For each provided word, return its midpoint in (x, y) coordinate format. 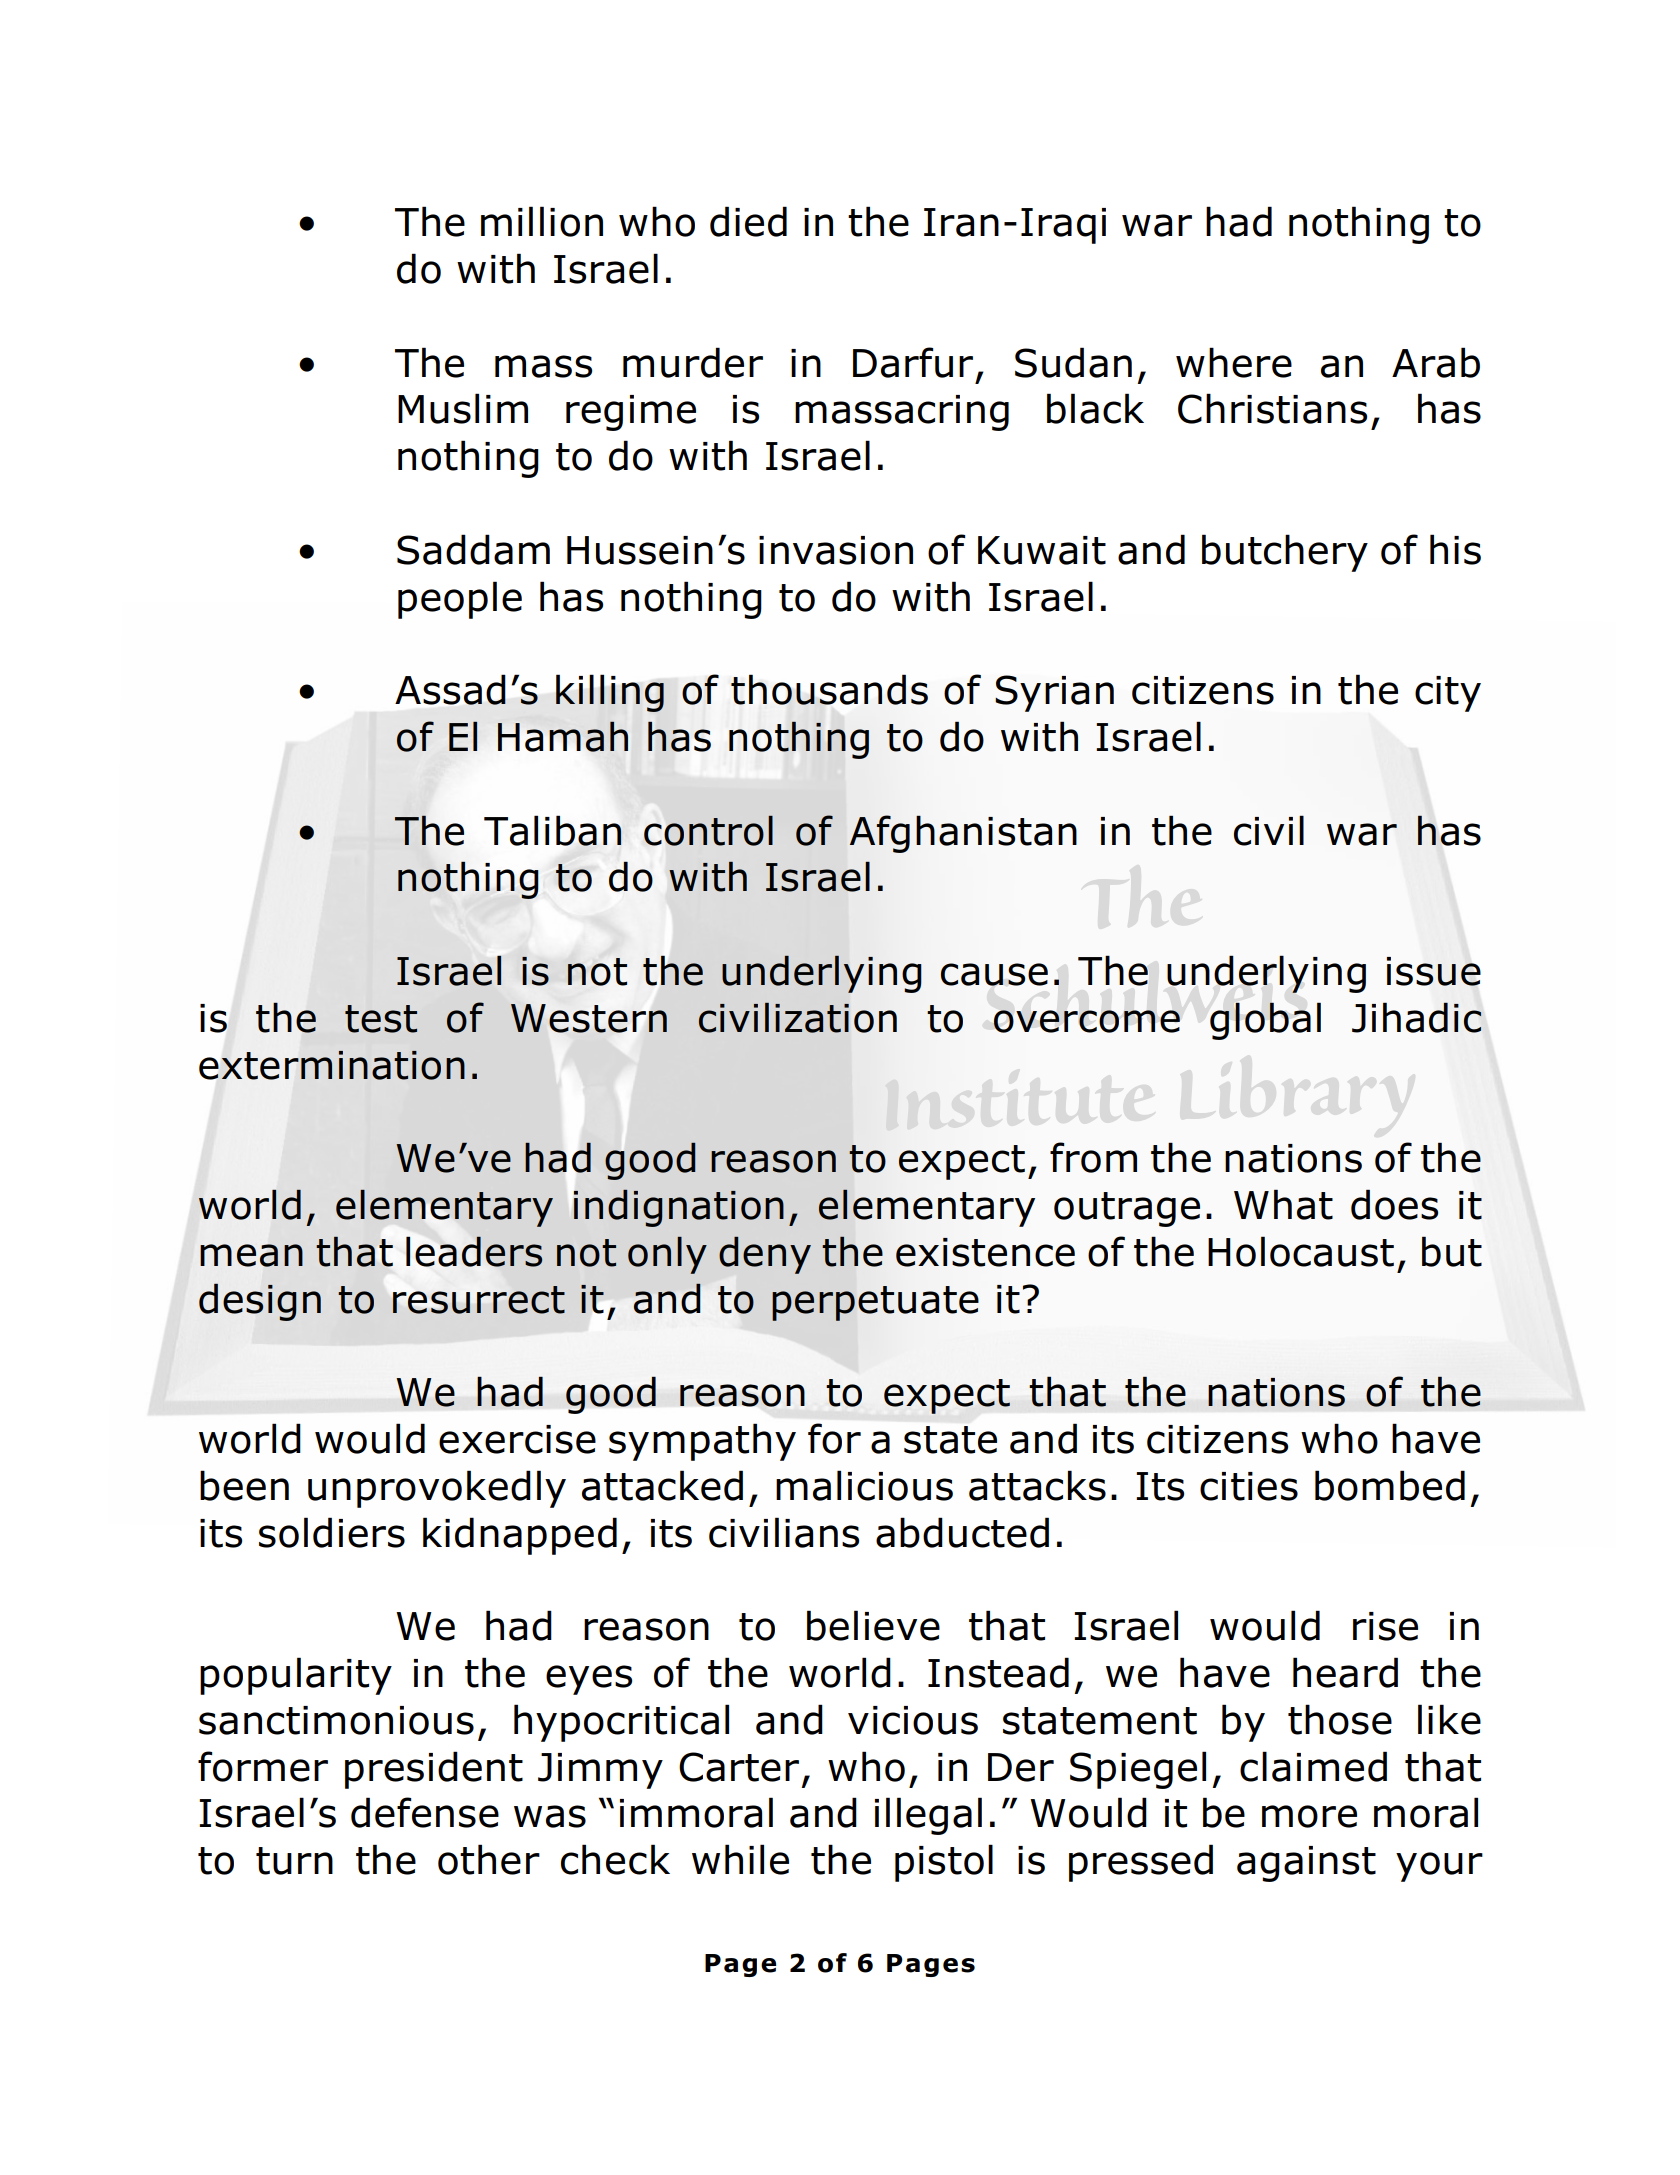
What (1283, 1204)
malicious (864, 1485)
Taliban (553, 830)
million (542, 221)
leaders (474, 1251)
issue (1434, 971)
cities (1249, 1486)
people (460, 600)
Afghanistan (963, 834)
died (748, 221)
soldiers (332, 1532)
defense (425, 1812)
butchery (1285, 553)
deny (765, 1255)
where (1234, 362)
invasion (836, 550)
